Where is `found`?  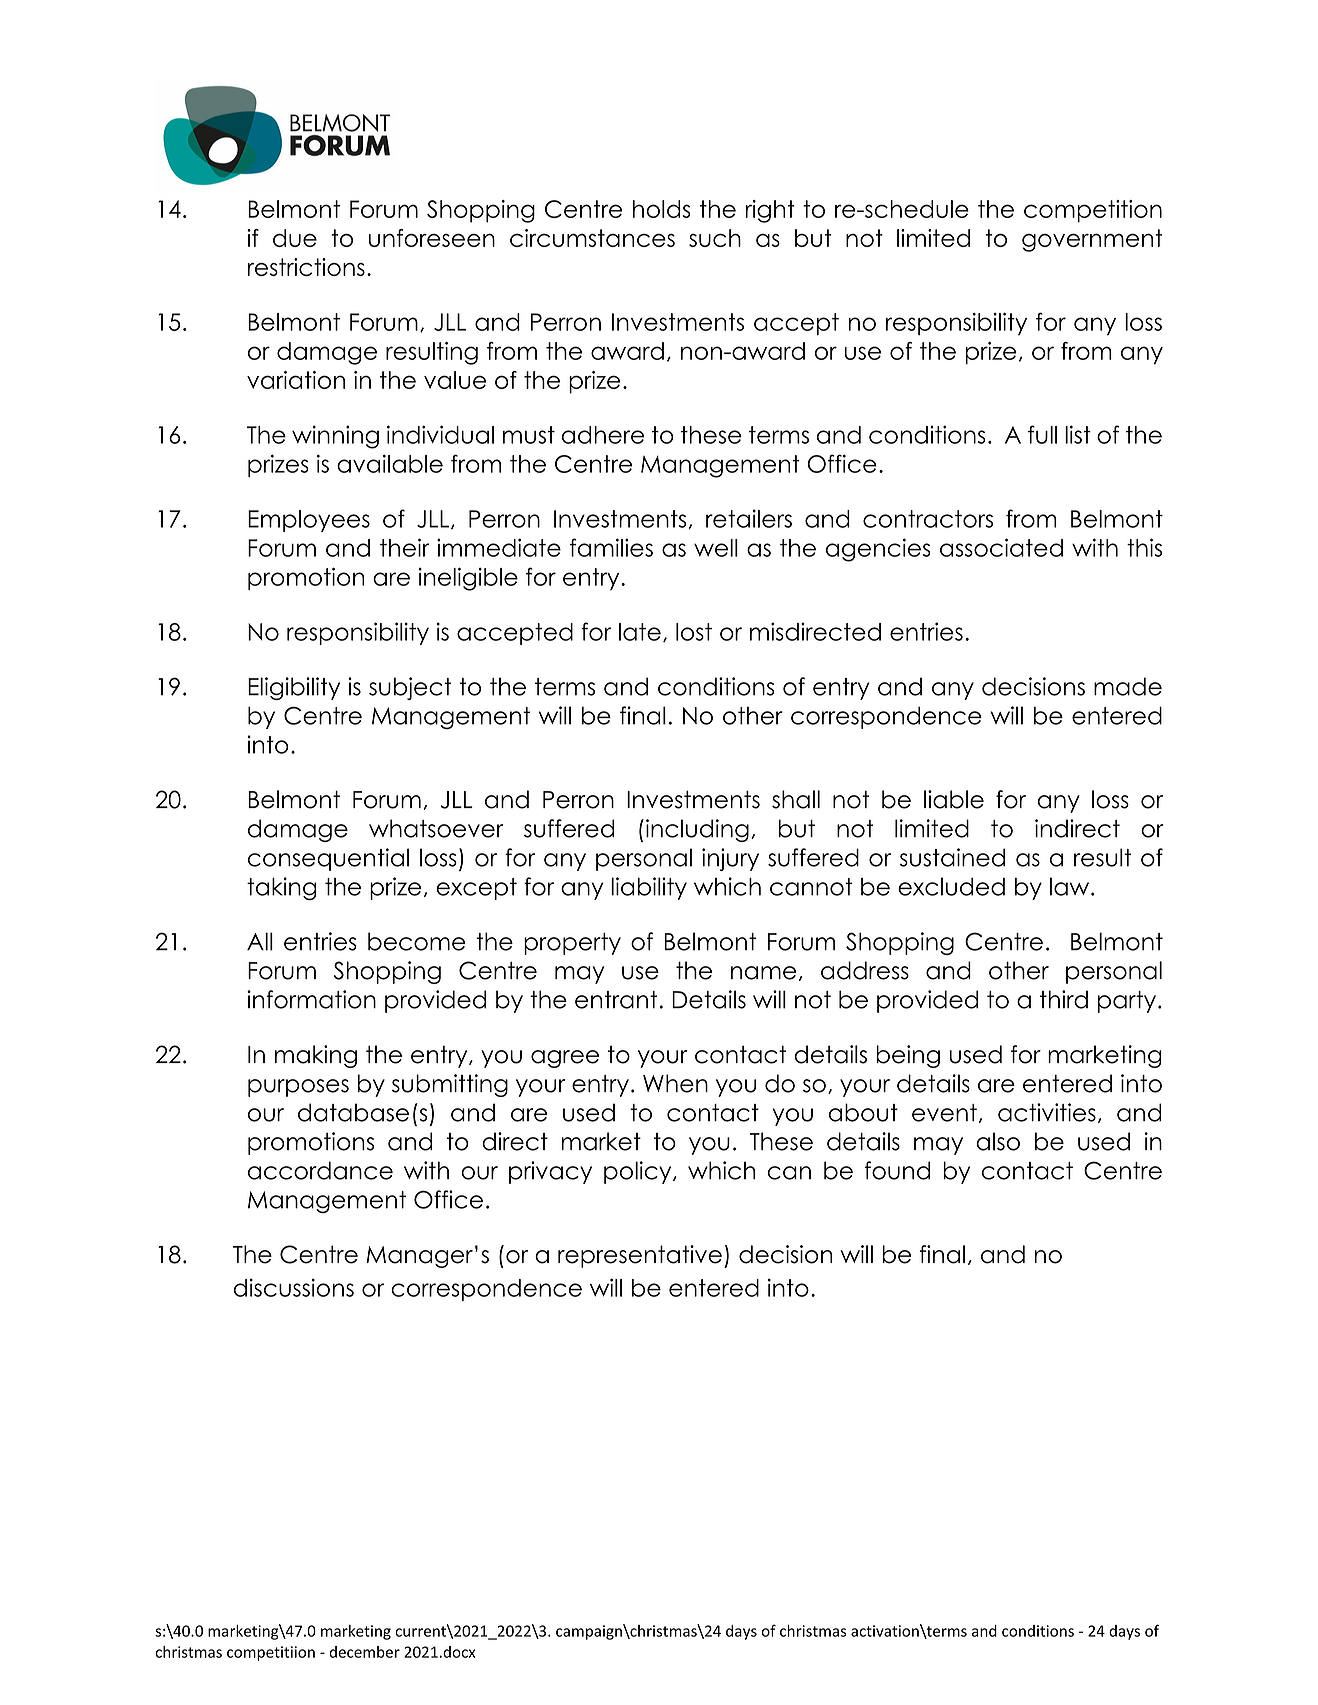
found is located at coordinates (897, 1170).
